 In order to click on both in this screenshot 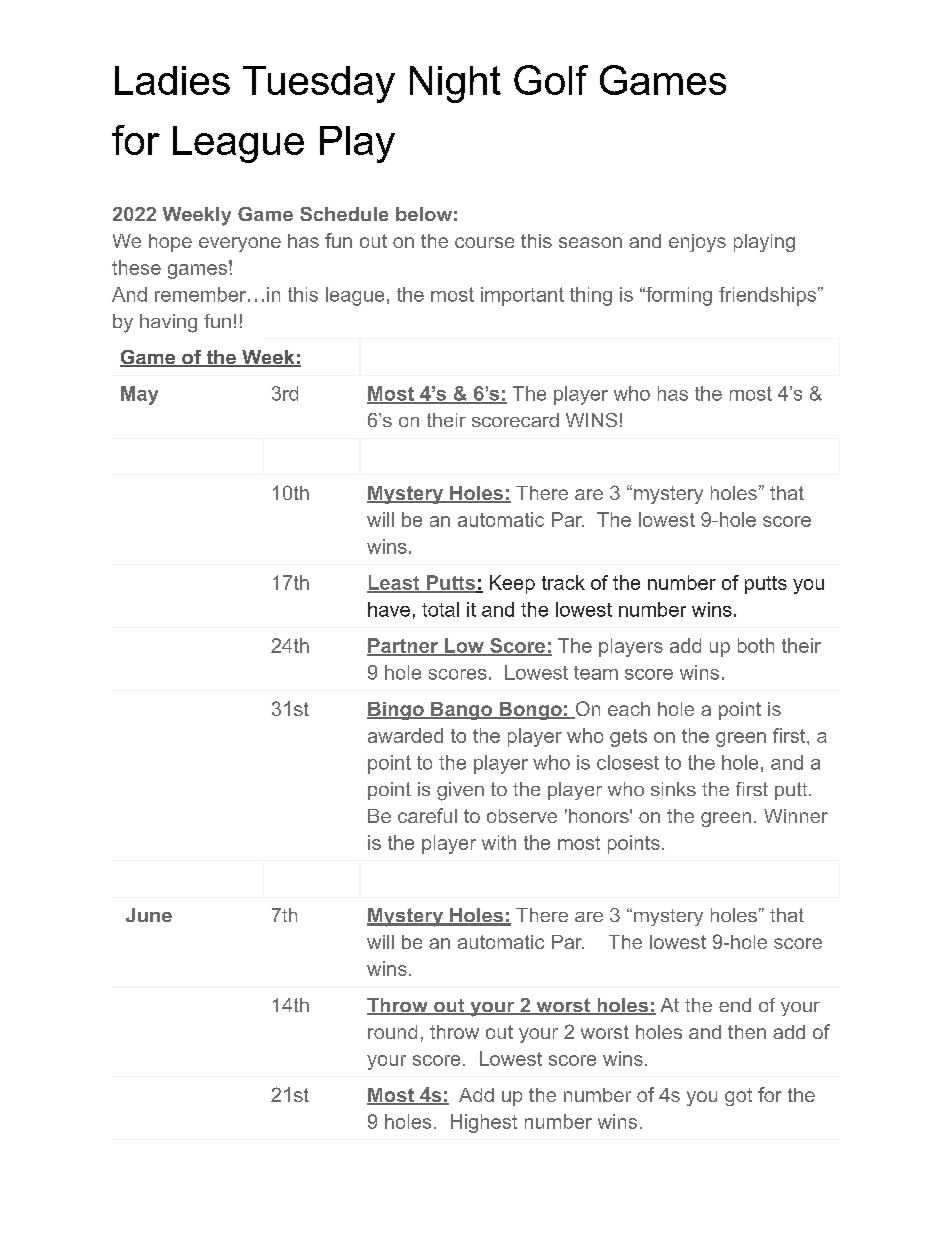, I will do `click(756, 645)`.
